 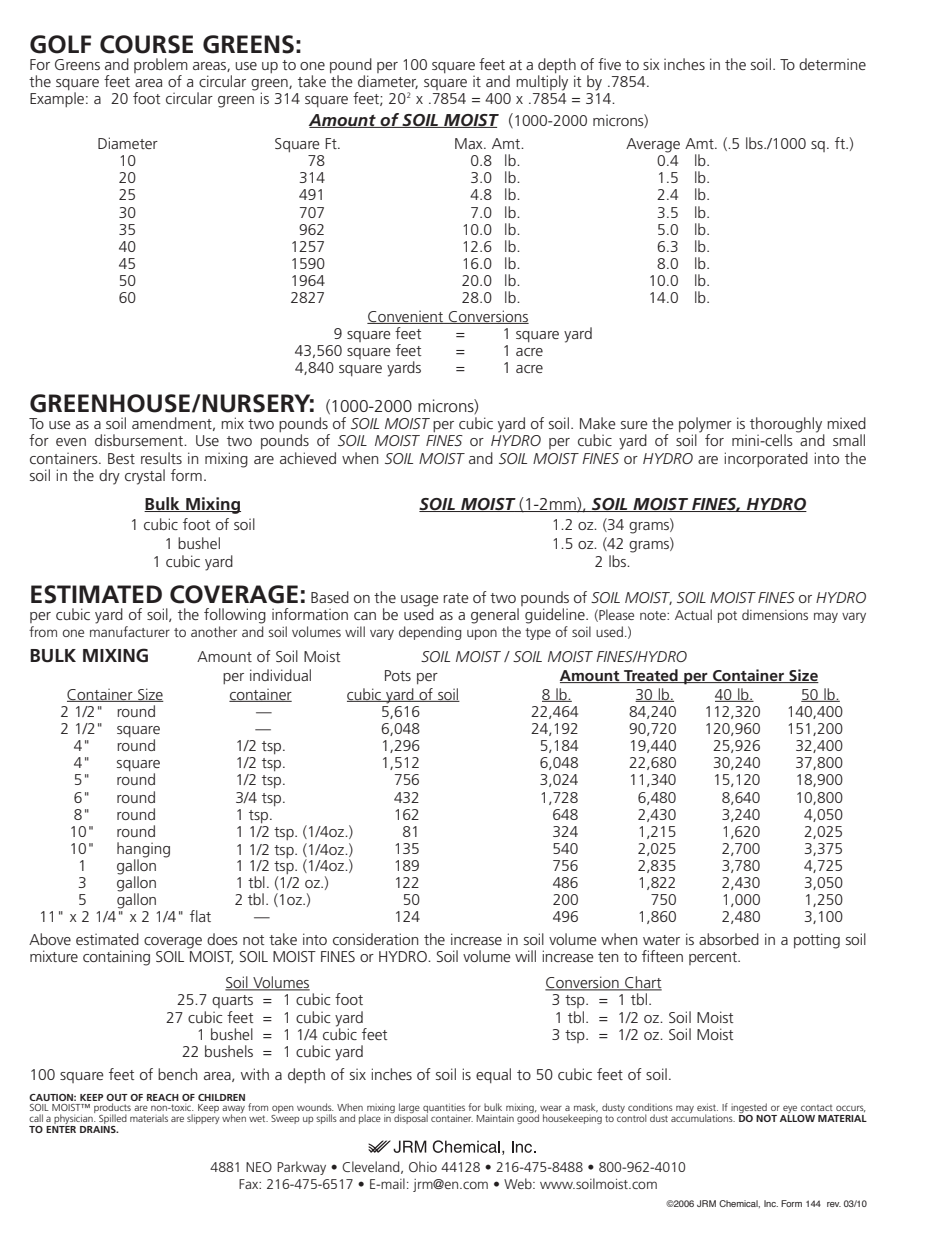 What do you see at coordinates (398, 675) in the screenshot?
I see `Pots` at bounding box center [398, 675].
